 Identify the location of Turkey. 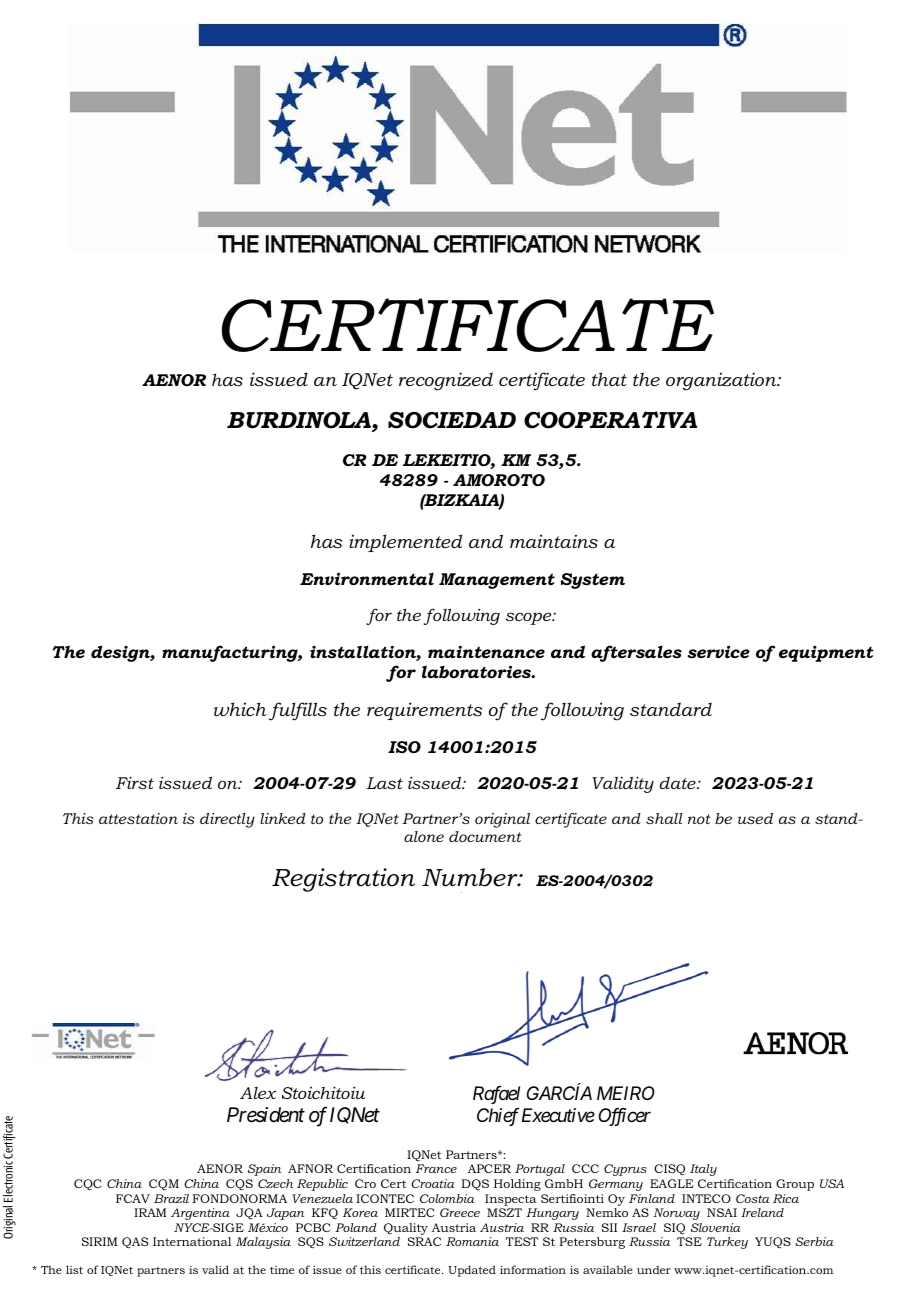
(727, 1243).
